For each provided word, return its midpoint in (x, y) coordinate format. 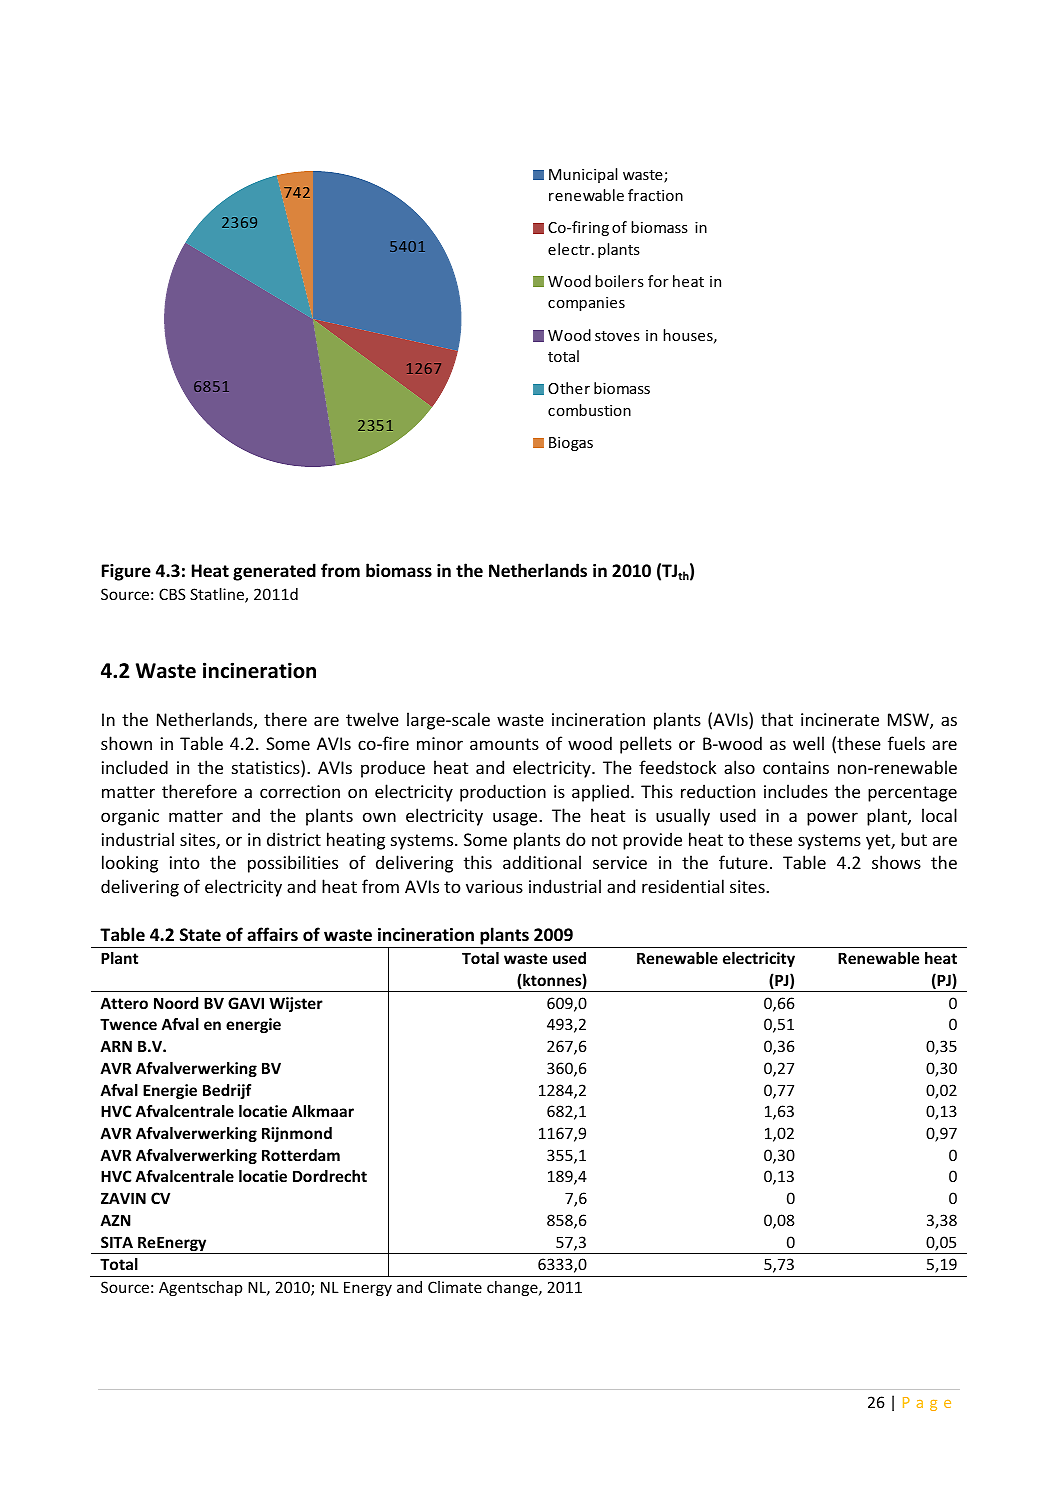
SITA (117, 1242)
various (494, 886)
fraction (655, 195)
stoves (617, 336)
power (832, 819)
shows (896, 862)
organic (130, 817)
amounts (504, 744)
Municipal (583, 175)
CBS (172, 594)
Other (569, 388)
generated (274, 572)
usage (516, 819)
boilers (619, 281)
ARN (116, 1046)
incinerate (840, 719)
